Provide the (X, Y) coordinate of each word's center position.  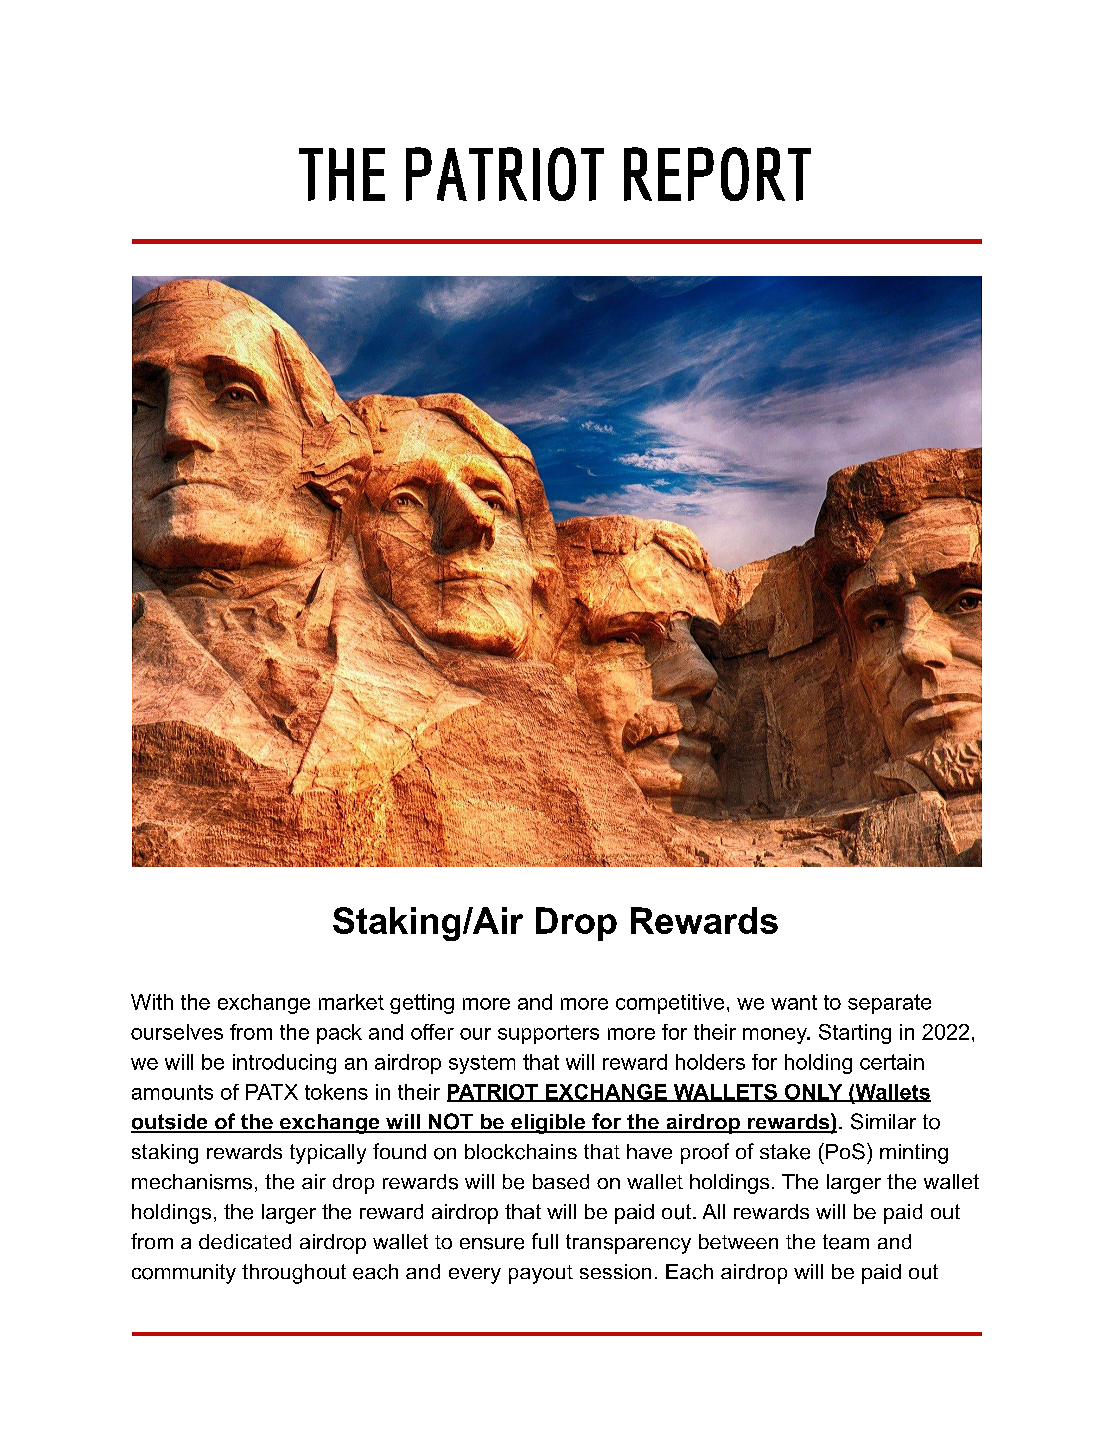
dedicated (245, 1241)
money (776, 1036)
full (545, 1241)
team (846, 1242)
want (794, 1002)
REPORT (717, 174)
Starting (855, 1034)
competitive (670, 1004)
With (152, 1002)
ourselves (177, 1032)
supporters (548, 1034)
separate (889, 1004)
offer (432, 1032)
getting (422, 1004)
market (351, 1002)
